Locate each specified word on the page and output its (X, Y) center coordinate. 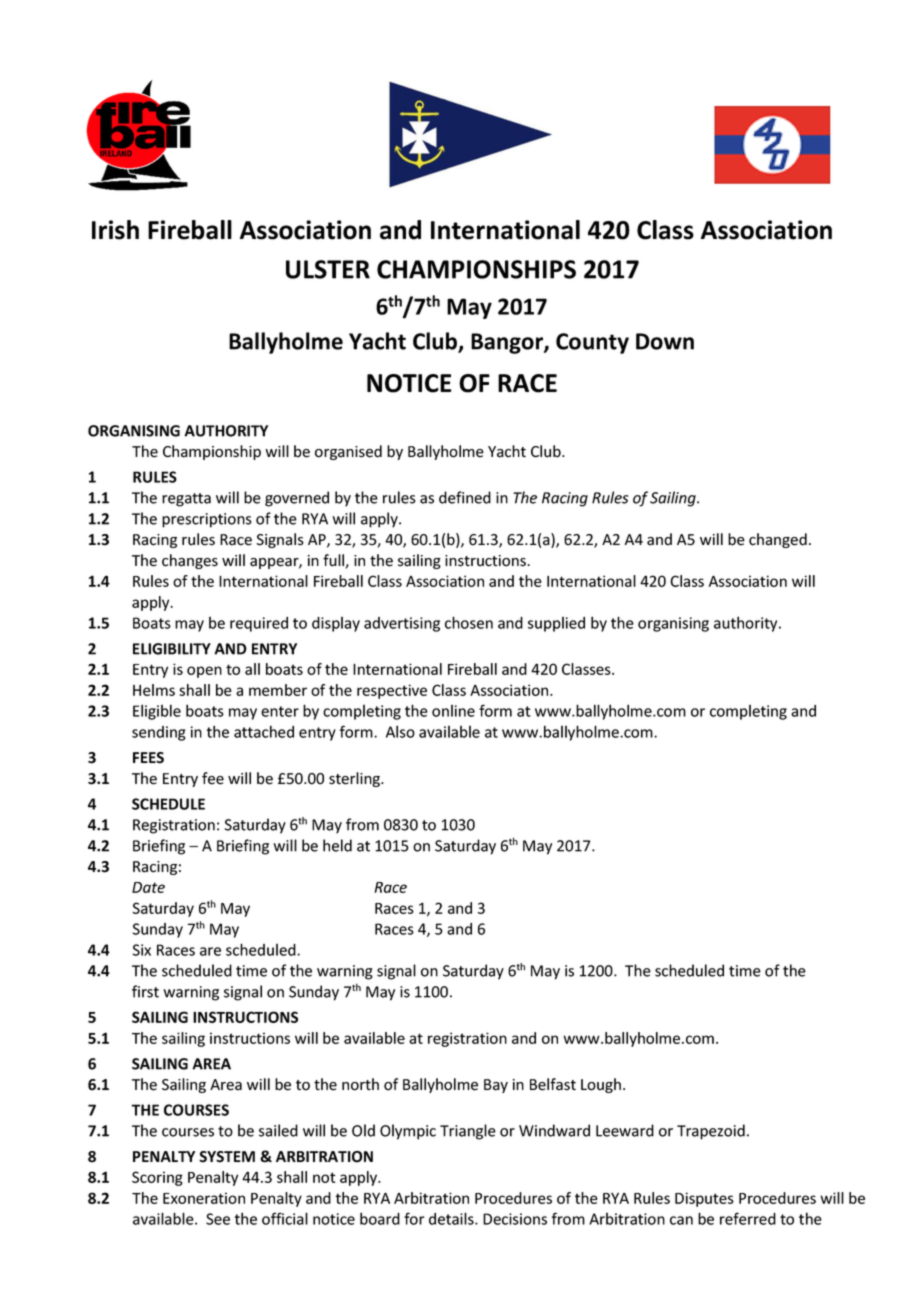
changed (778, 540)
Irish (115, 230)
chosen (469, 622)
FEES (148, 758)
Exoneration (204, 1198)
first (145, 991)
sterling (356, 779)
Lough (601, 1085)
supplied (556, 624)
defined (465, 497)
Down (665, 341)
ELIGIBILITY (172, 649)
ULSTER (328, 269)
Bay (496, 1086)
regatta (186, 500)
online (453, 711)
